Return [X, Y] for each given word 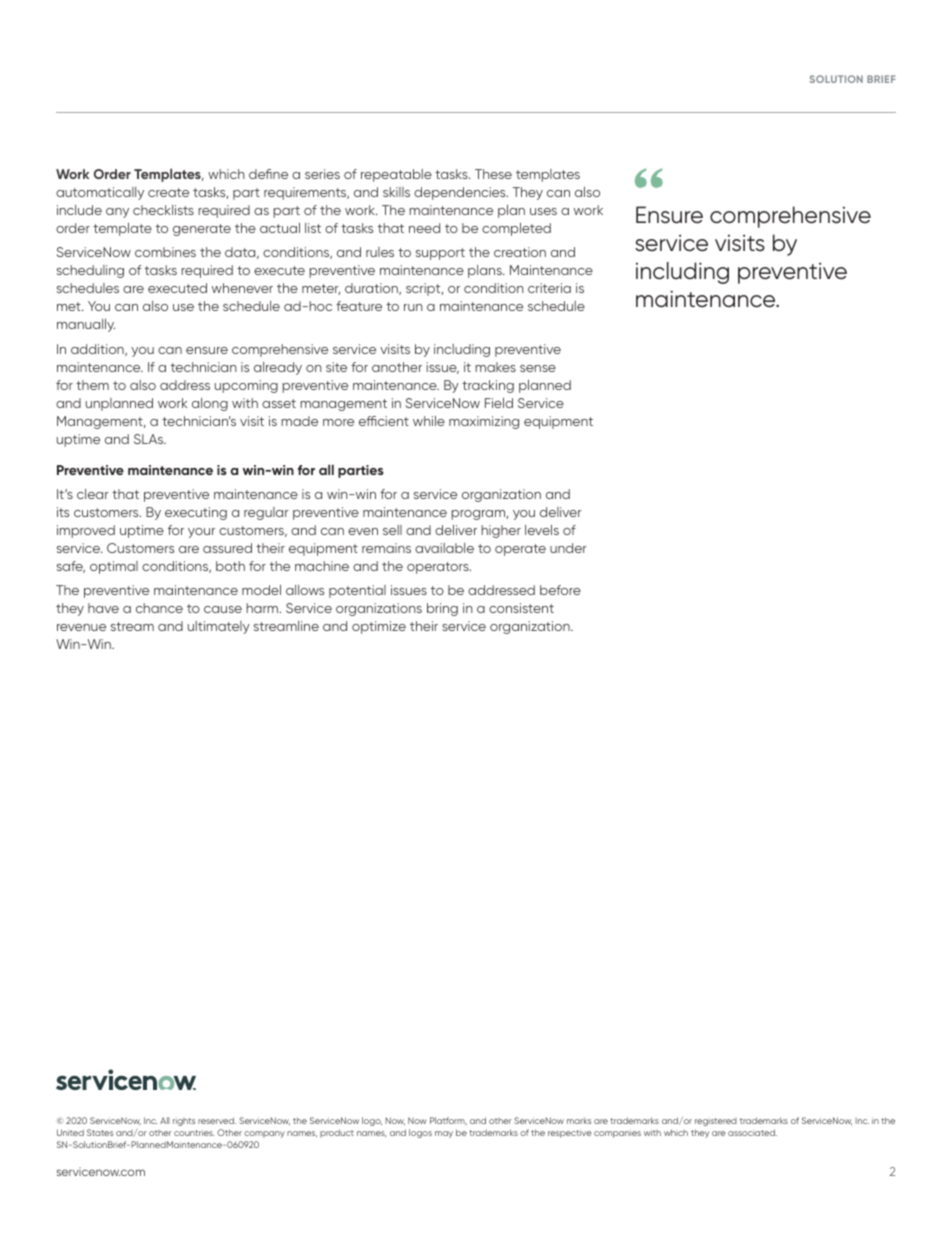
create [168, 192]
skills [396, 192]
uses [543, 211]
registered [716, 1122]
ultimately [219, 627]
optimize [379, 627]
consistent [521, 608]
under [568, 548]
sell [392, 530]
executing [196, 513]
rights [184, 1122]
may [444, 1134]
